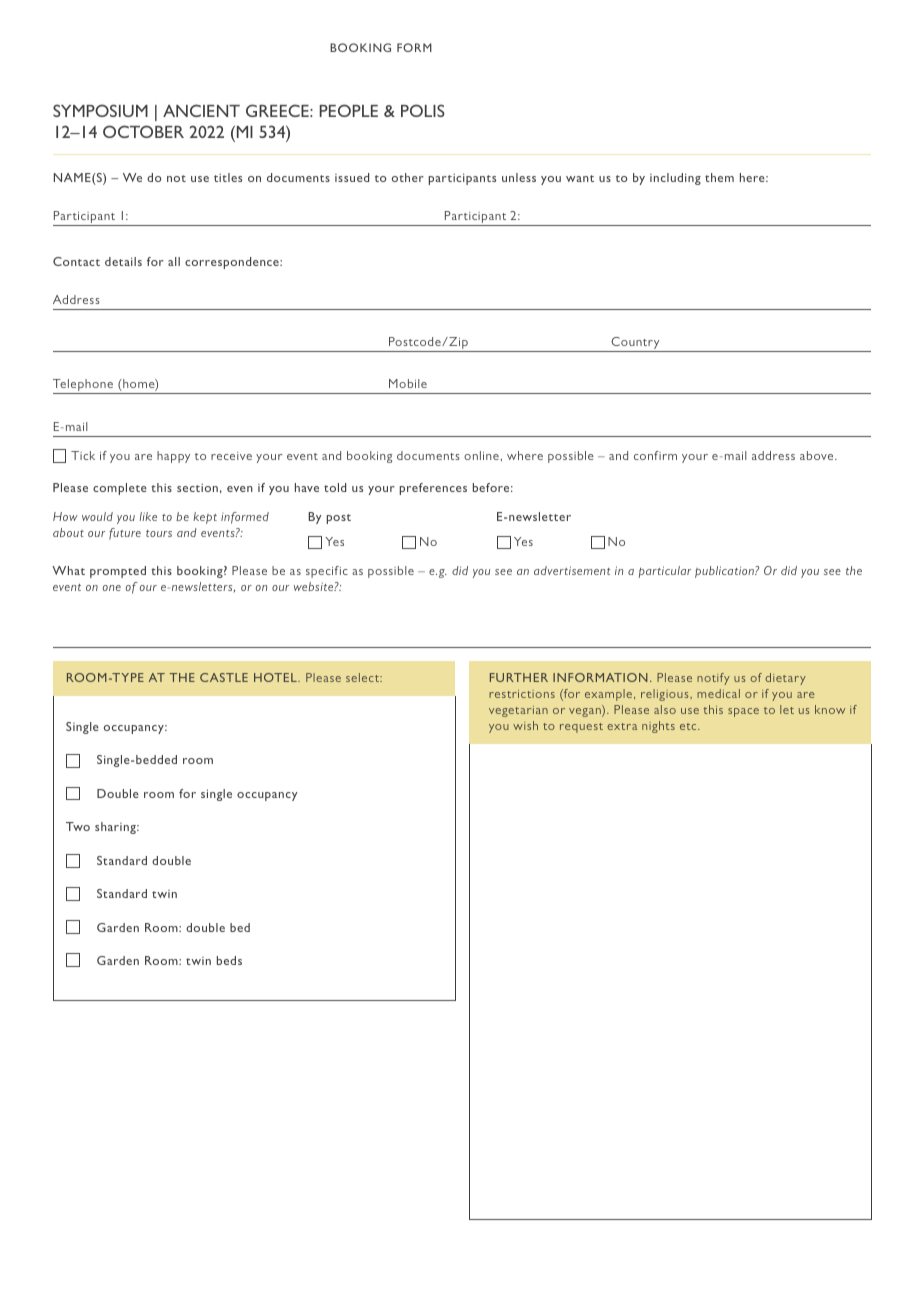  Describe the element at coordinates (719, 177) in the image. I see `them` at that location.
